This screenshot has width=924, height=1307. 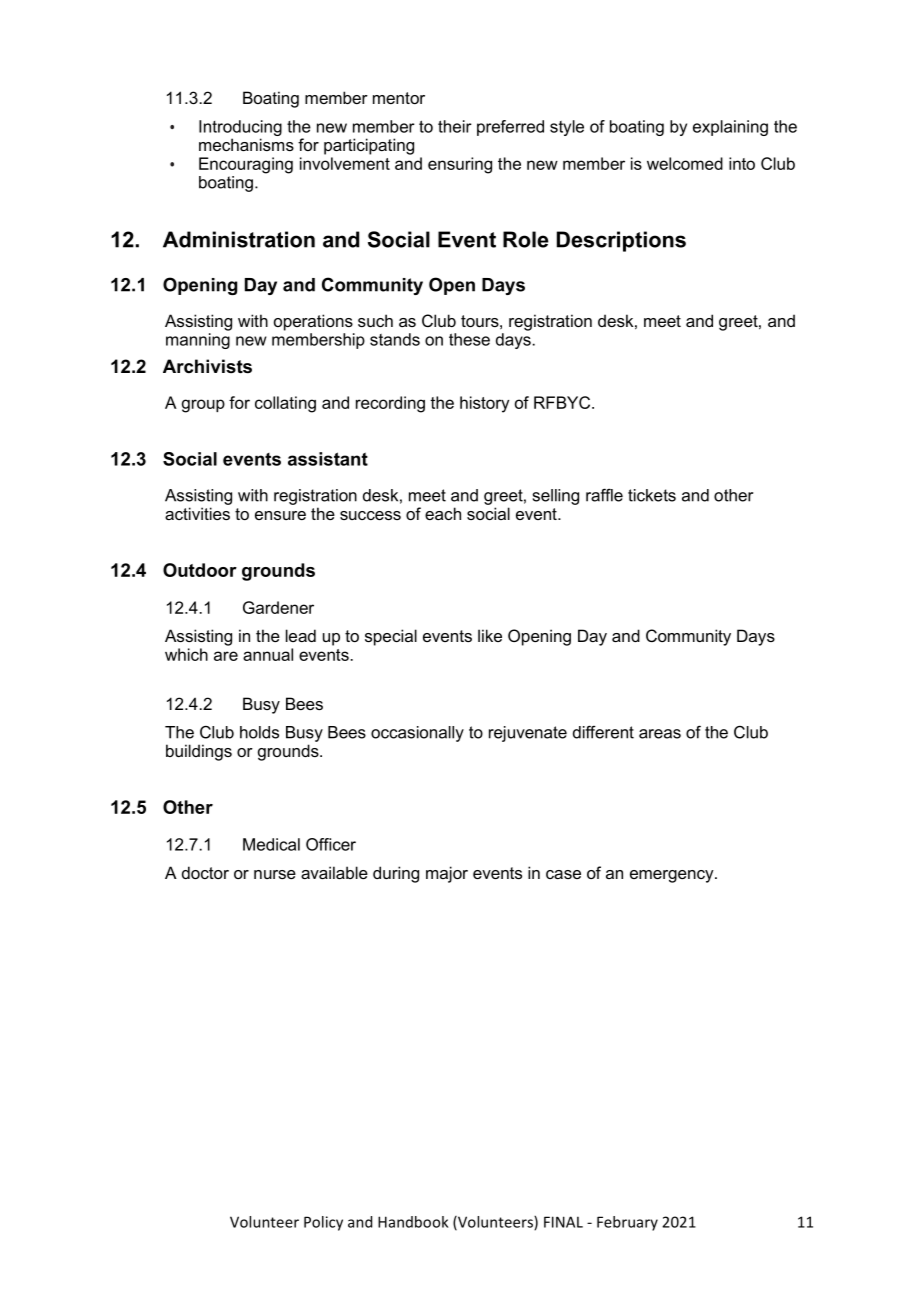 What do you see at coordinates (268, 654) in the screenshot?
I see `annual` at bounding box center [268, 654].
